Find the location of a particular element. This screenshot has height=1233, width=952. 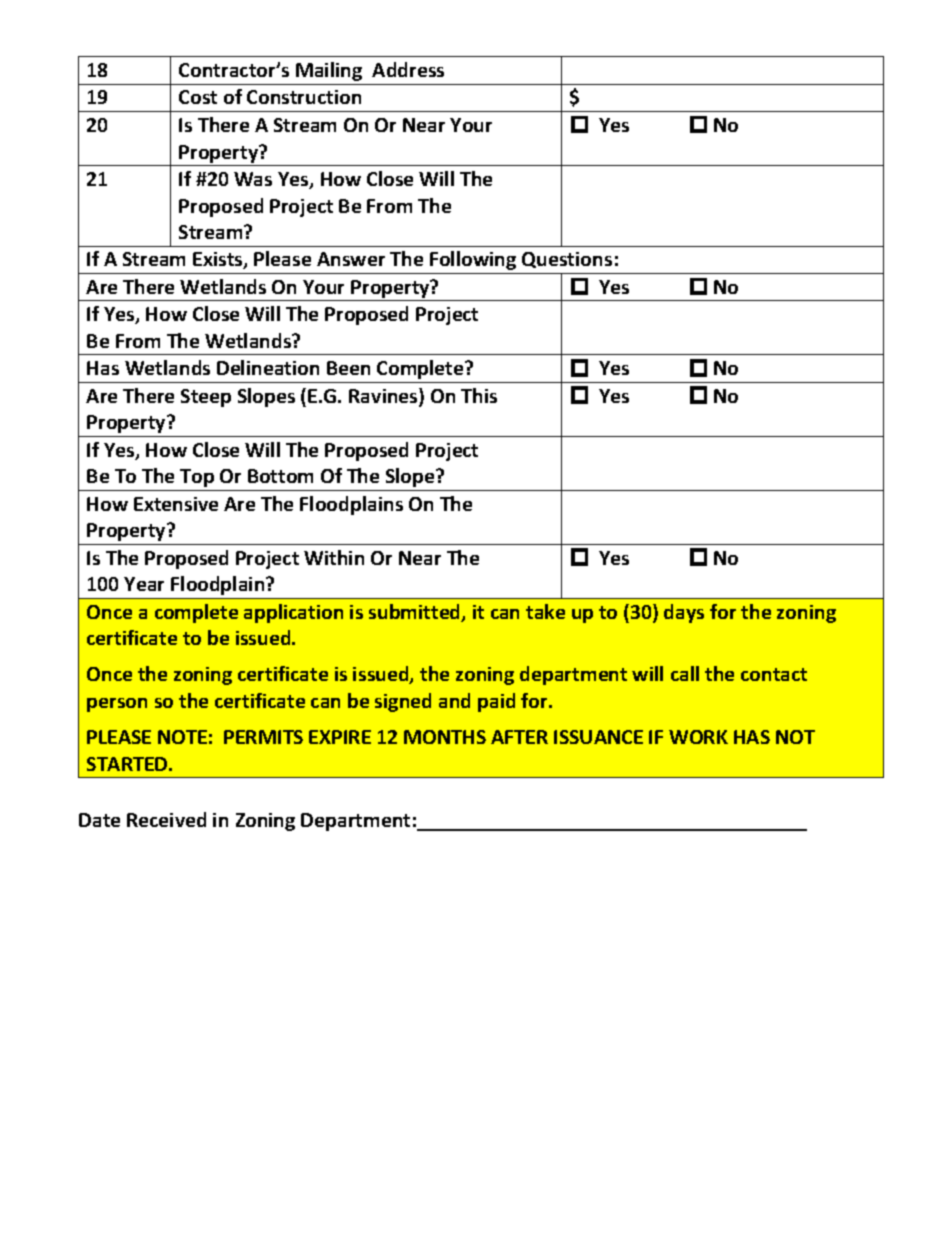

Questions is located at coordinates (567, 260).
